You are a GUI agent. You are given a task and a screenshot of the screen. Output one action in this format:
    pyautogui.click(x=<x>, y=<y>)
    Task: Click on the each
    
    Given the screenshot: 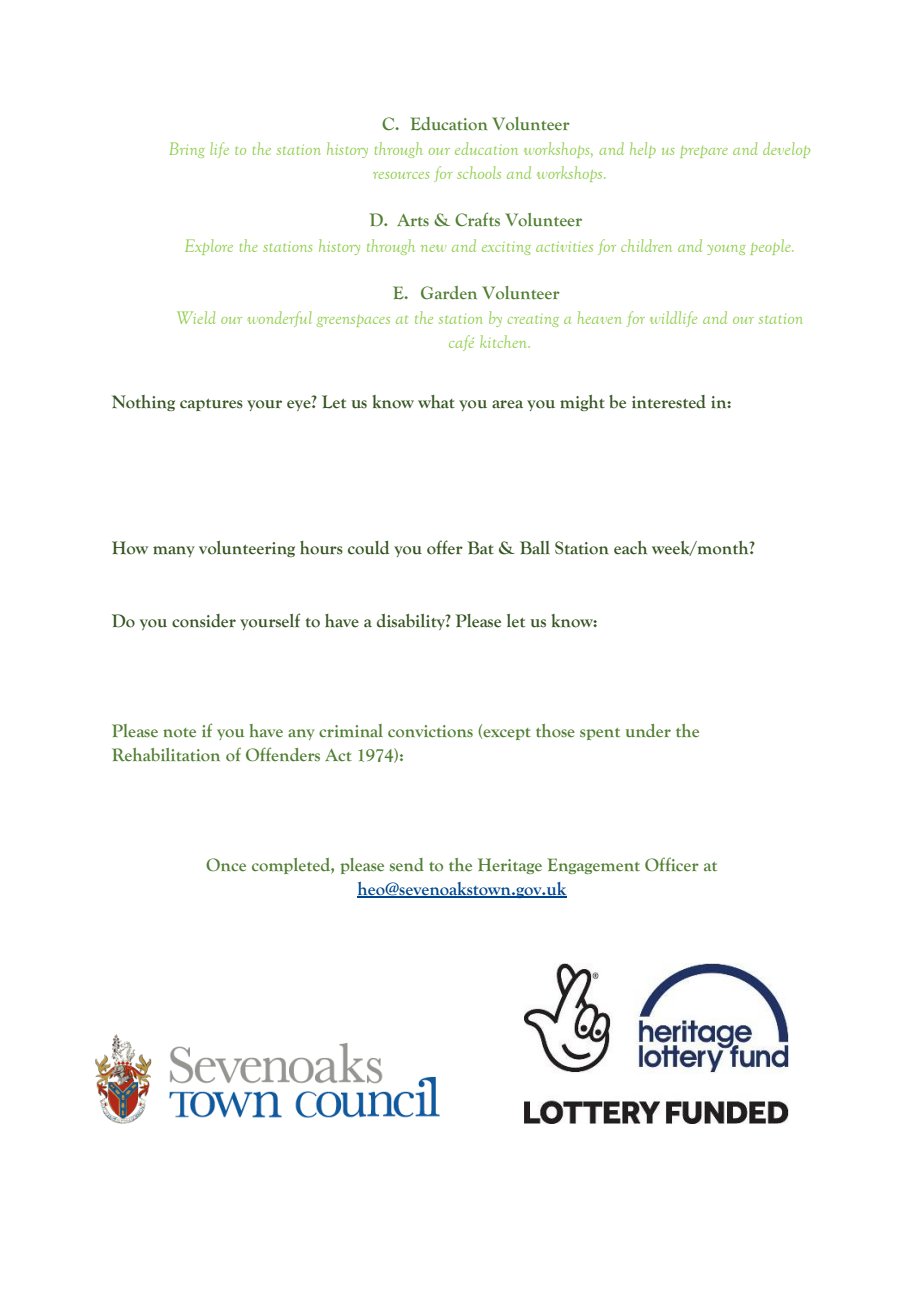 What is the action you would take?
    pyautogui.click(x=630, y=548)
